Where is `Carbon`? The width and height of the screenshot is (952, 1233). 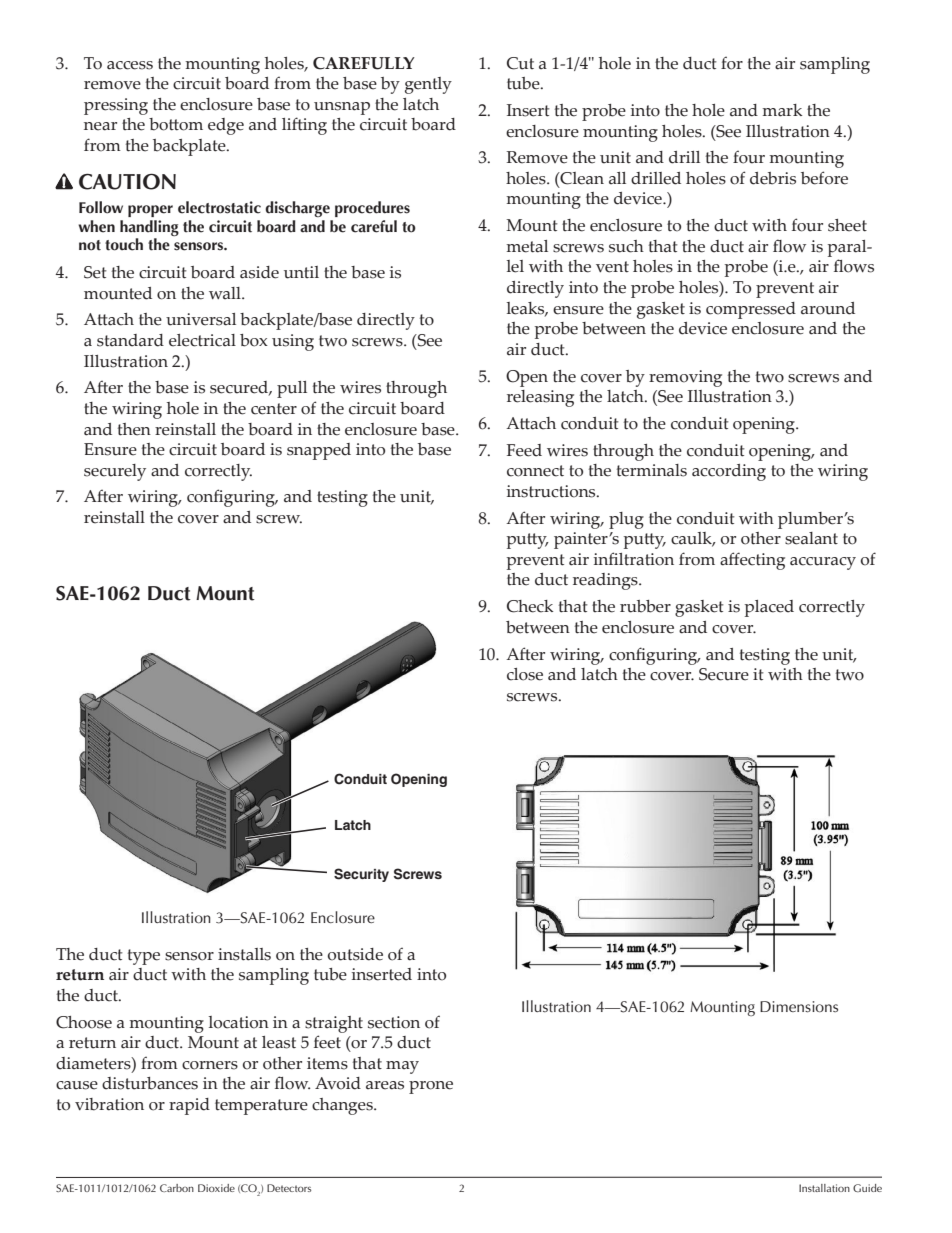 Carbon is located at coordinates (177, 1188).
